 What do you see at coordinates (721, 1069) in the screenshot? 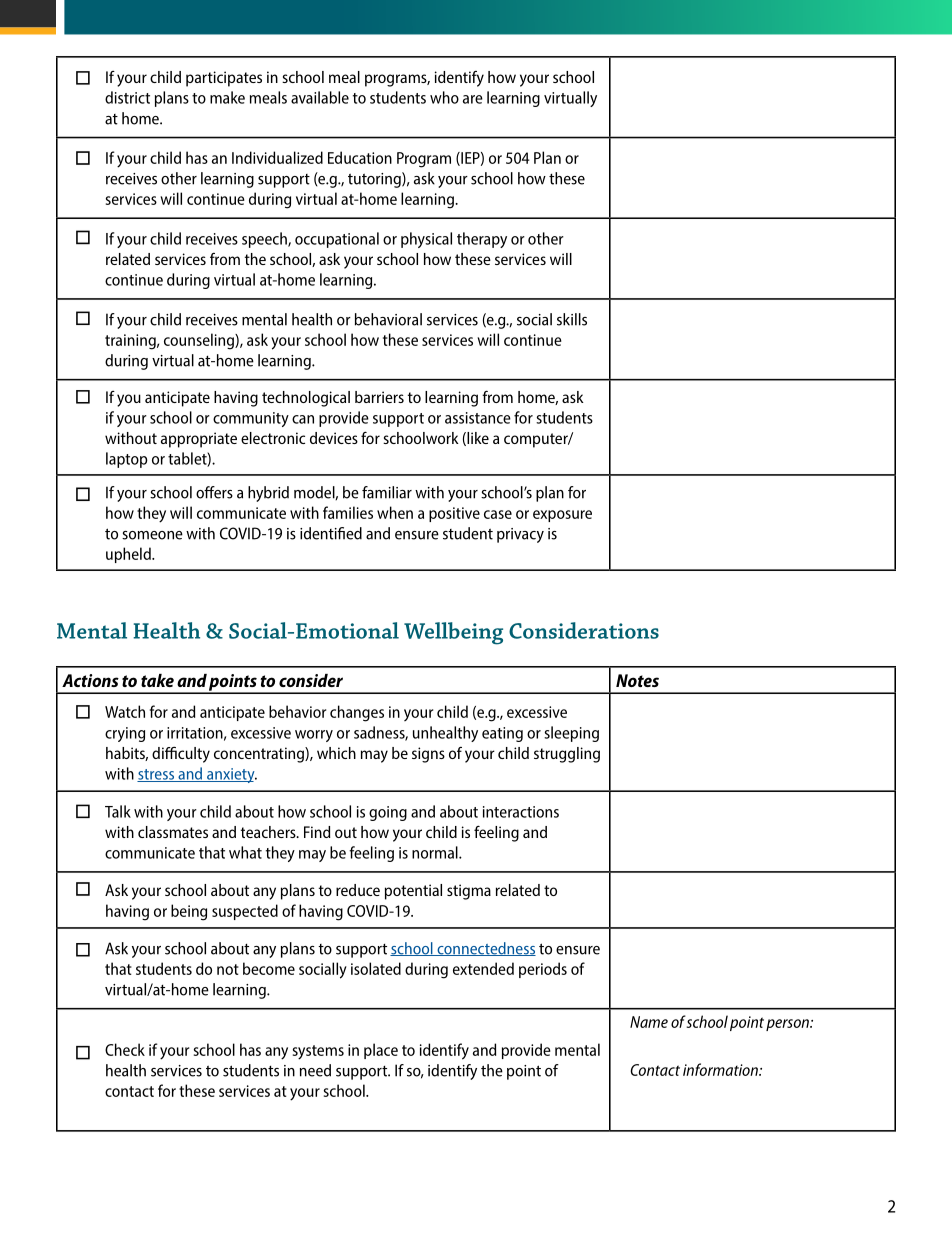
I see `information` at bounding box center [721, 1069].
